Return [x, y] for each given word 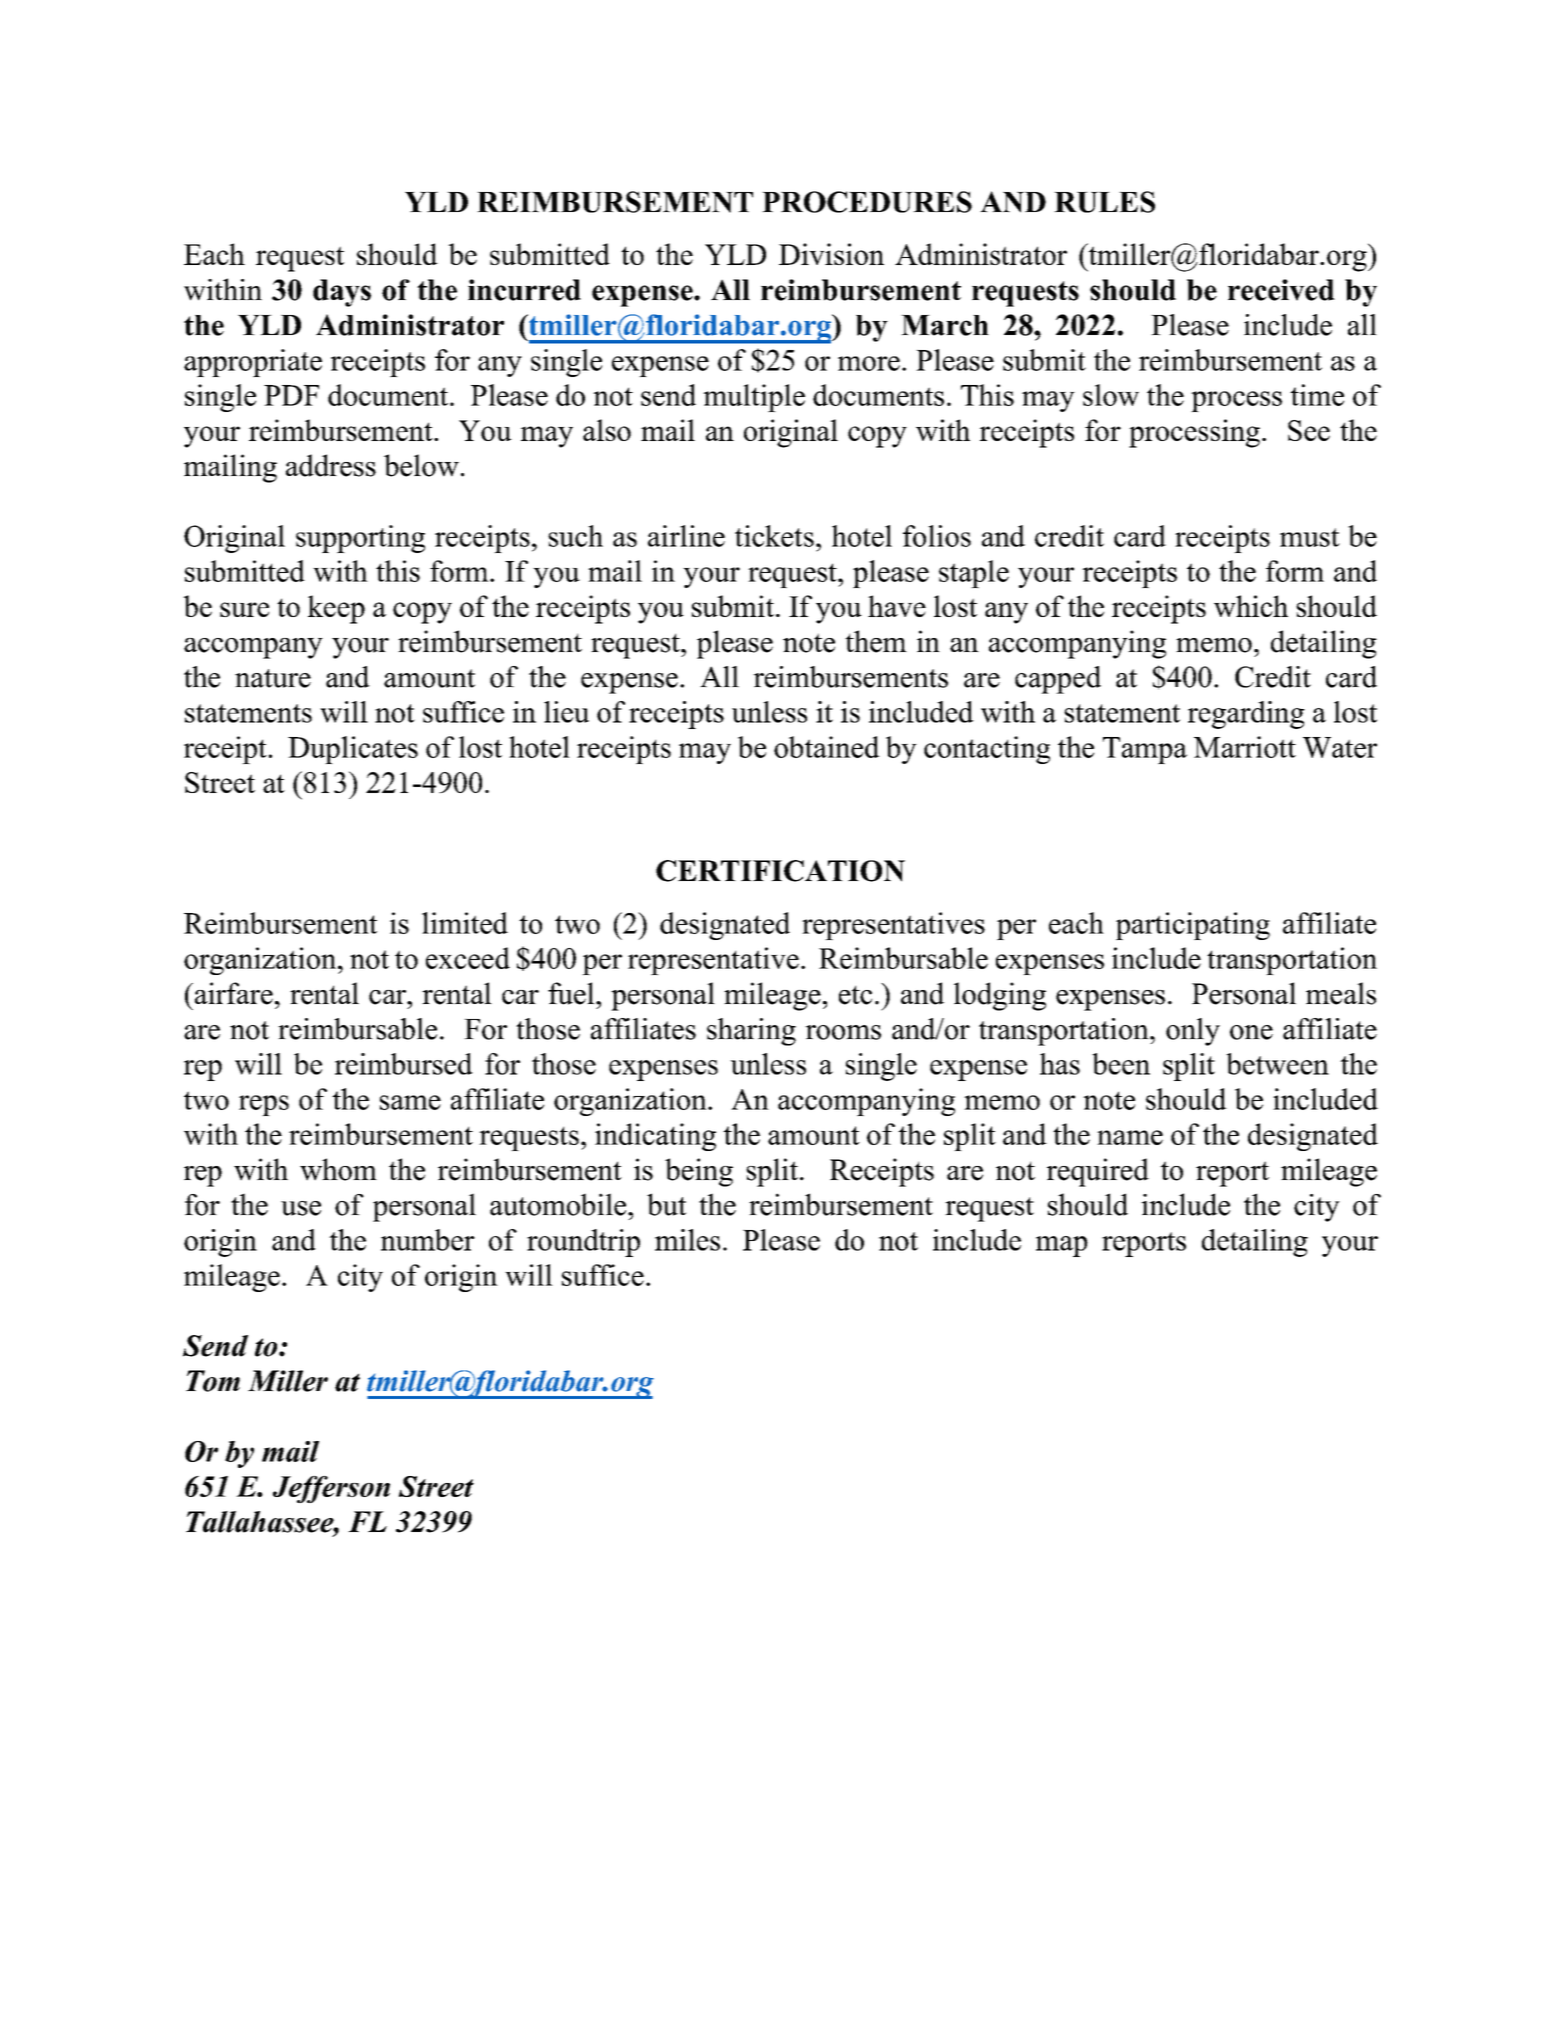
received [1281, 290]
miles [687, 1240]
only [1193, 1032]
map [1062, 1246]
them [876, 641]
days [342, 293]
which [1251, 606]
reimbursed [404, 1064]
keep [336, 609]
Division [831, 254]
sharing [751, 1032]
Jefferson [331, 1489]
